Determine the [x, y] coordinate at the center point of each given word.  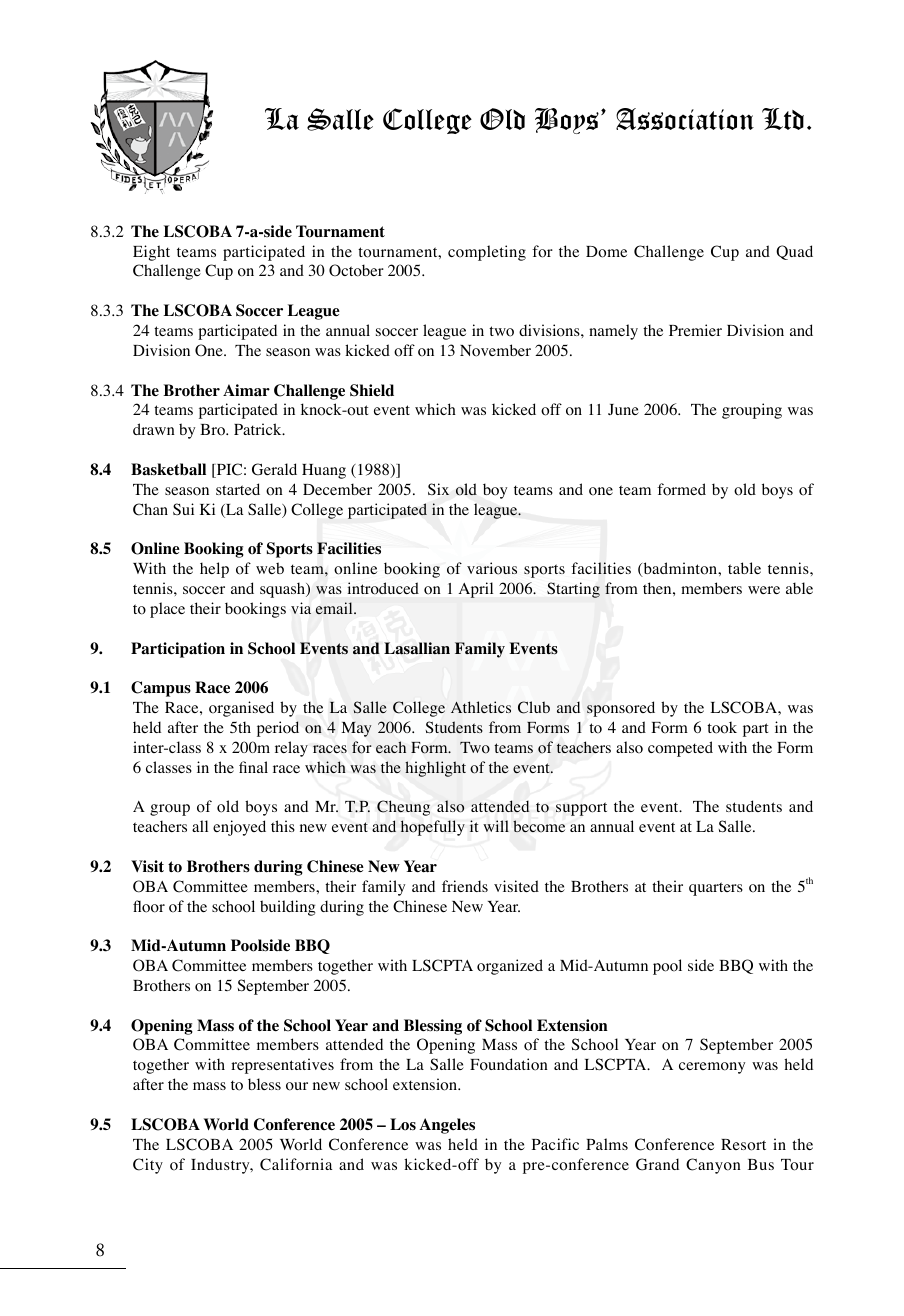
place [167, 610]
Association [685, 119]
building [288, 908]
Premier [695, 330]
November [495, 350]
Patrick [259, 429]
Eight [151, 253]
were [764, 590]
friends [465, 886]
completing [487, 253]
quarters [716, 889]
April [476, 590]
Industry [221, 1166]
